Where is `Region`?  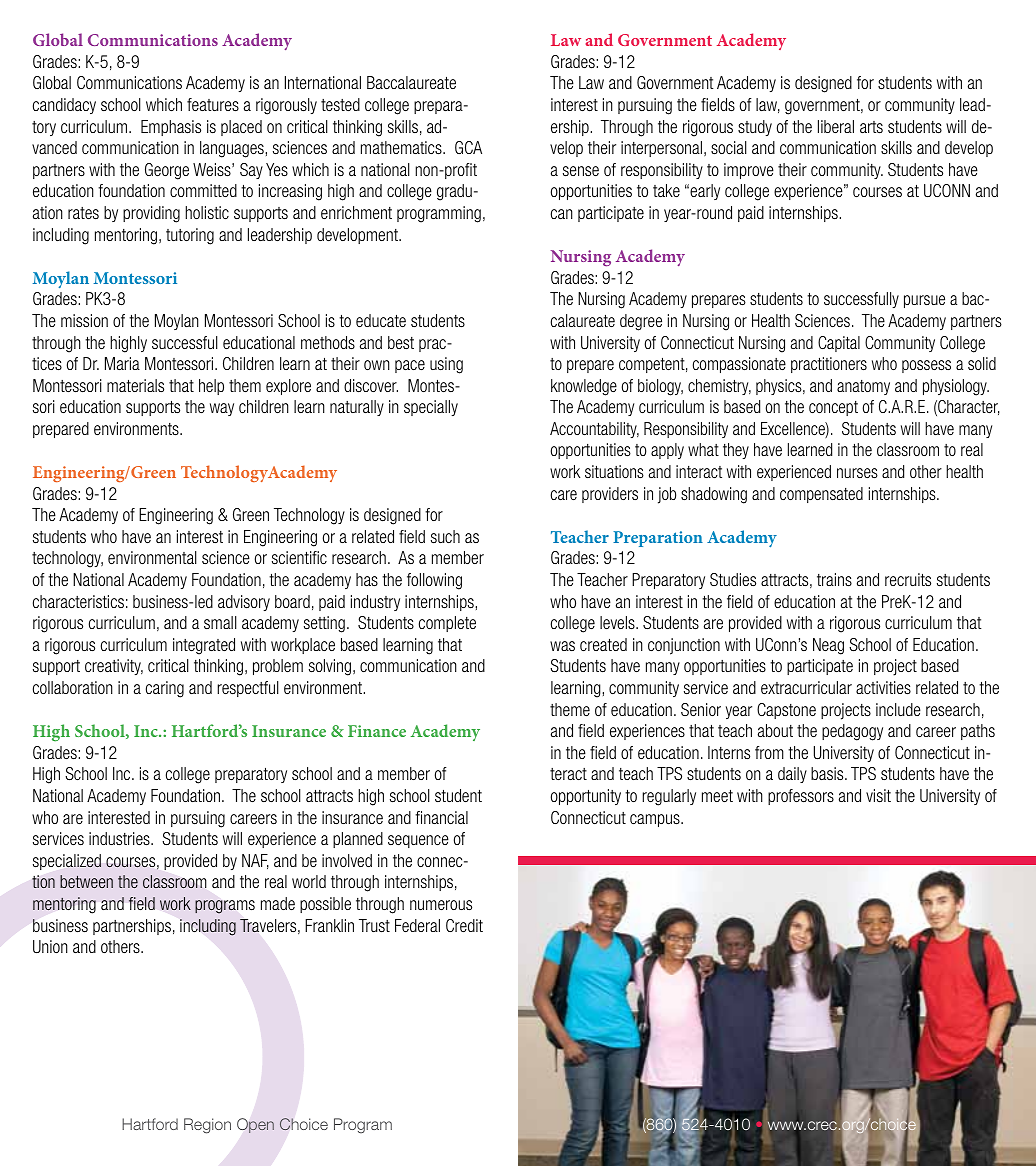
Region is located at coordinates (207, 1126).
